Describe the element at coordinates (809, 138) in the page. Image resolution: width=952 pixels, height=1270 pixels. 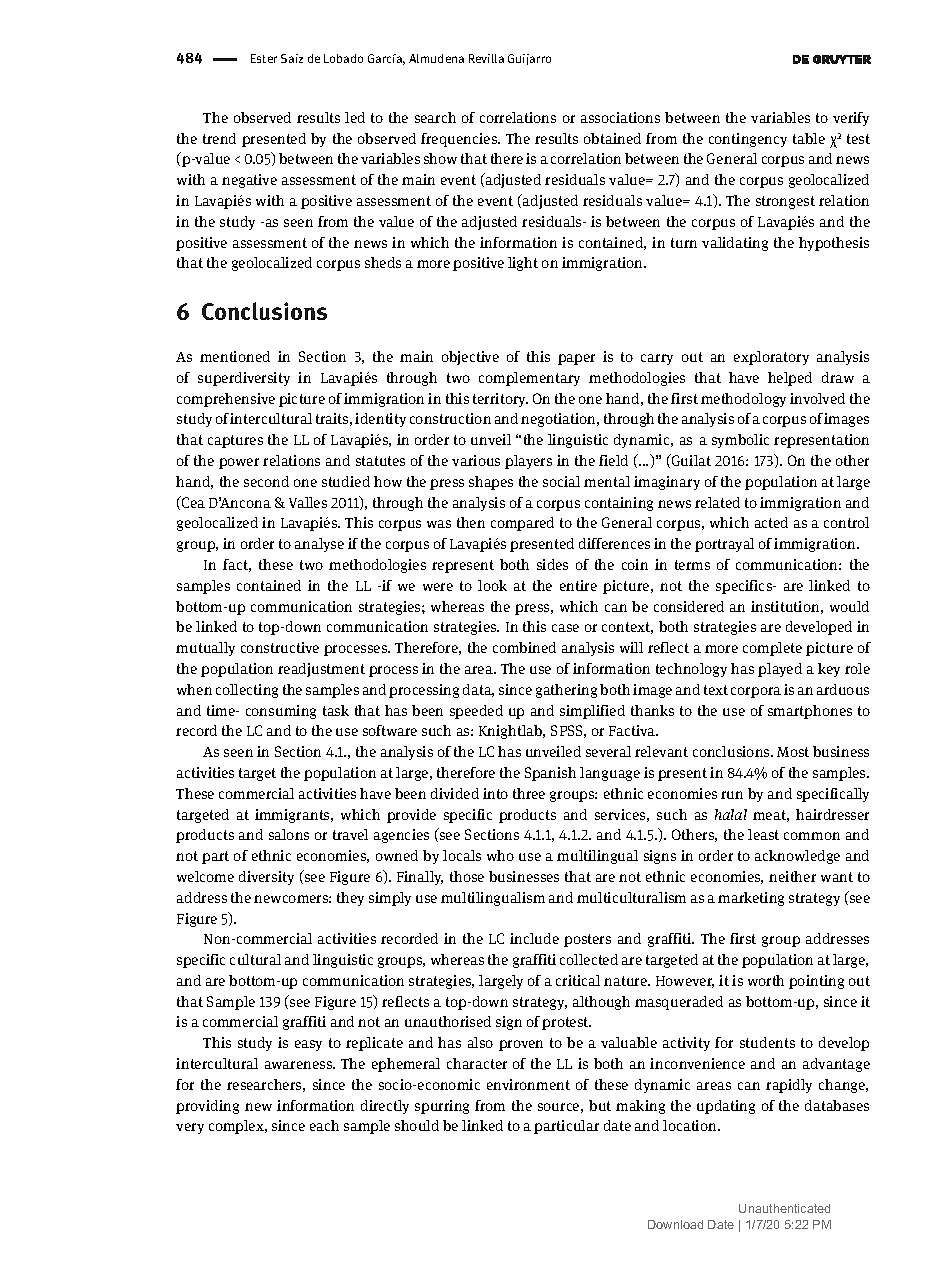
I see `table` at that location.
